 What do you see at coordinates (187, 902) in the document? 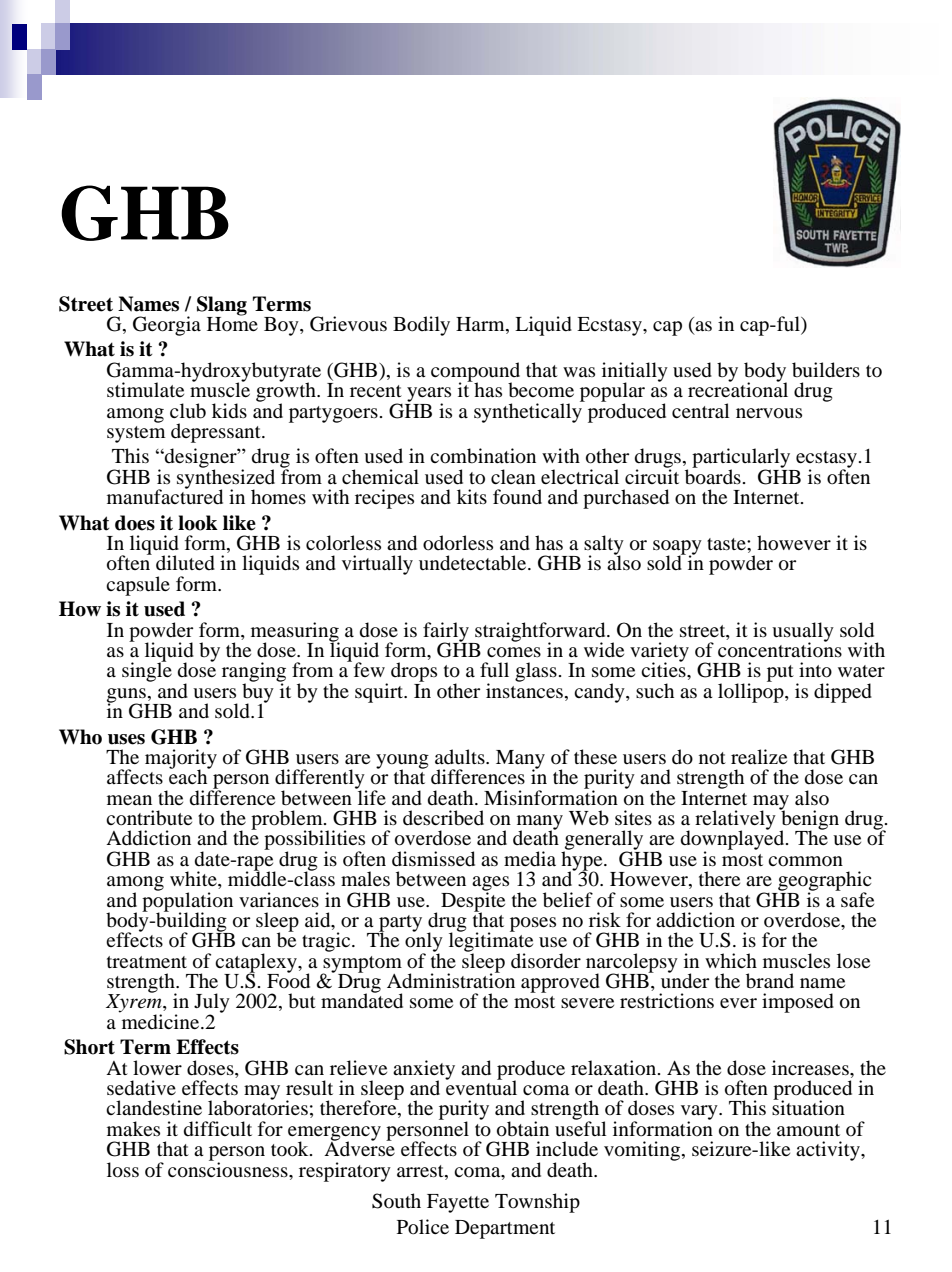
I see `population` at bounding box center [187, 902].
